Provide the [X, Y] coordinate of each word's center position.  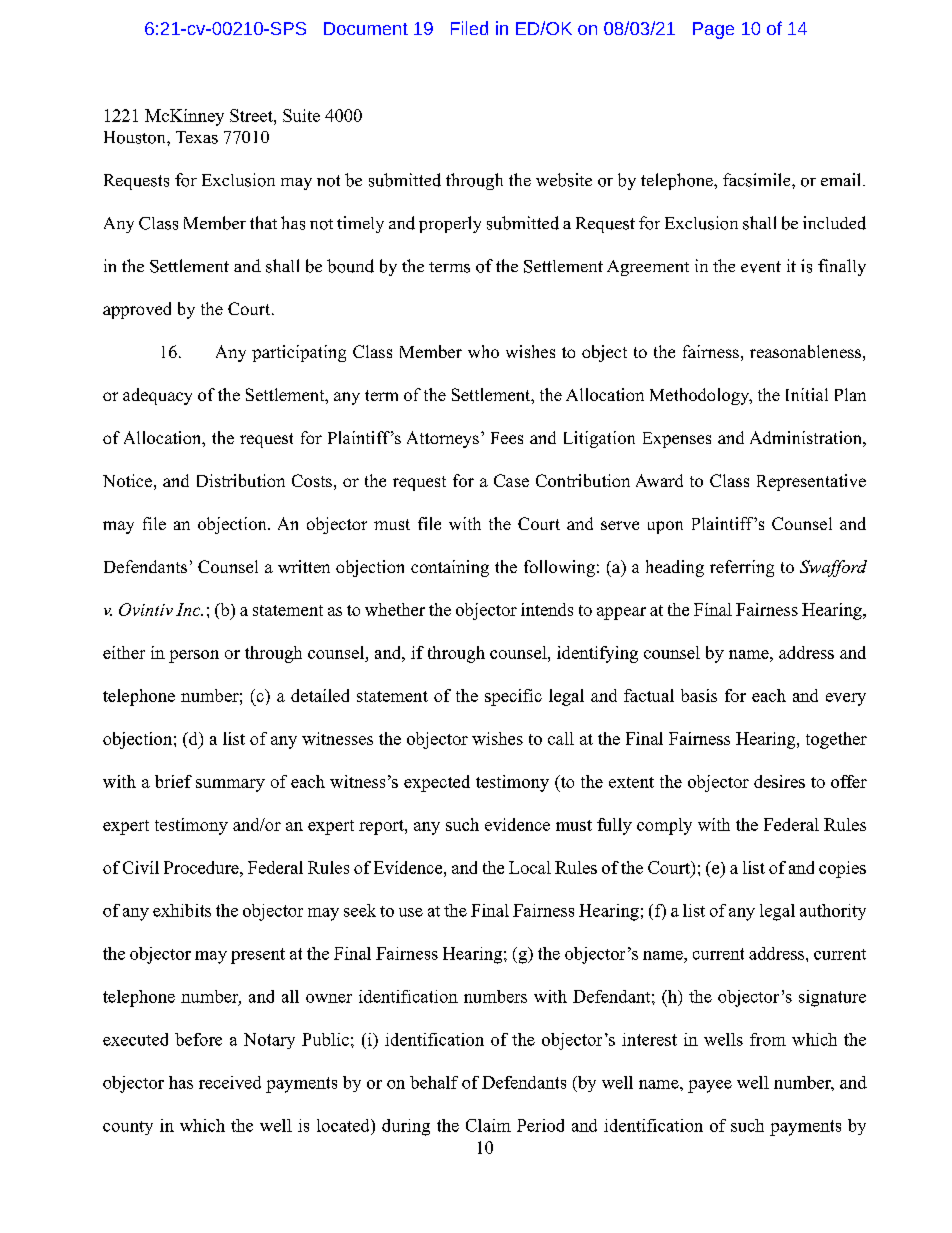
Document [366, 28]
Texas [197, 137]
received [230, 1082]
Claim [488, 1125]
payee [710, 1086]
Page [713, 30]
